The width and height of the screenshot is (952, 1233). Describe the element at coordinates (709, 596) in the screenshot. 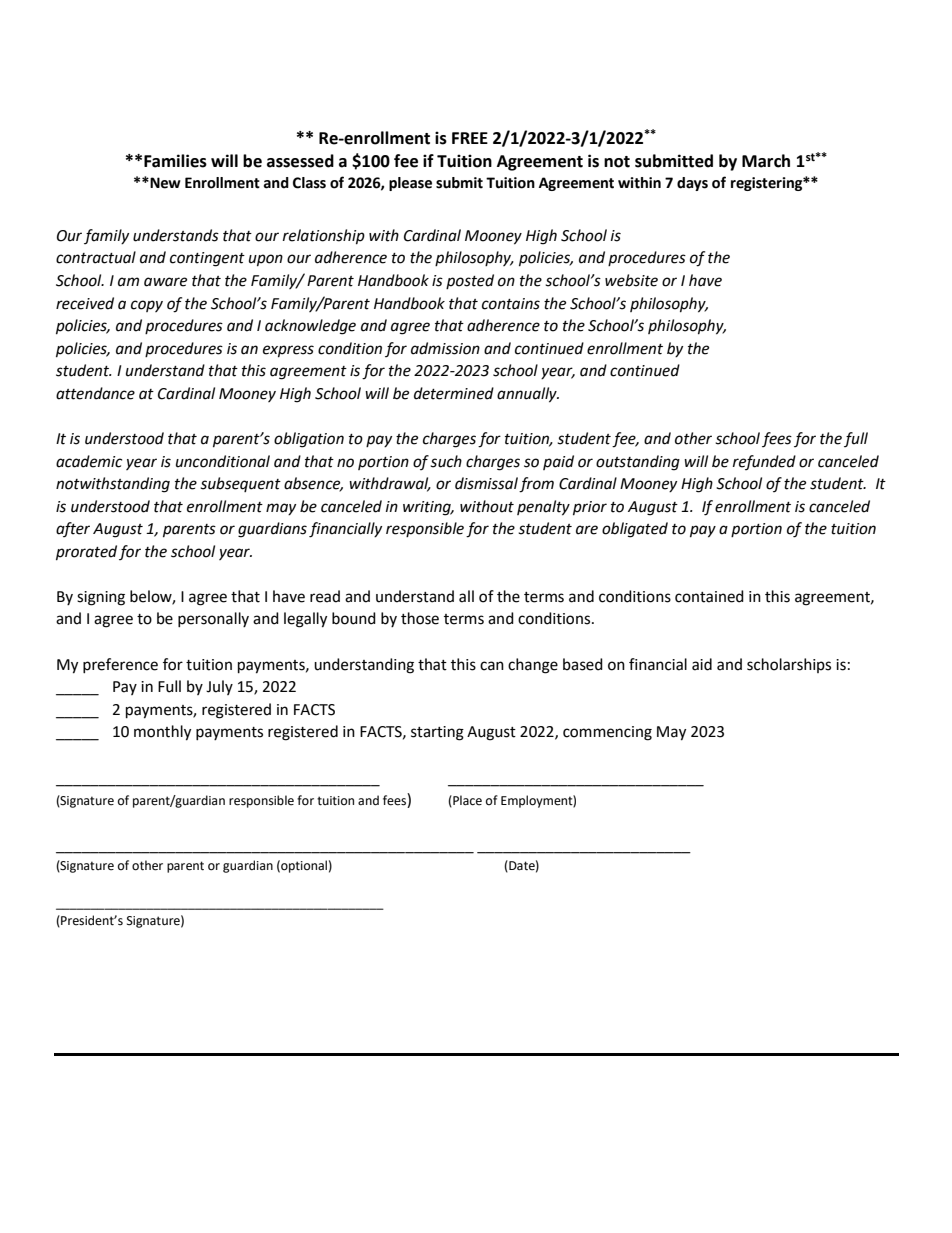

I see `contained` at that location.
